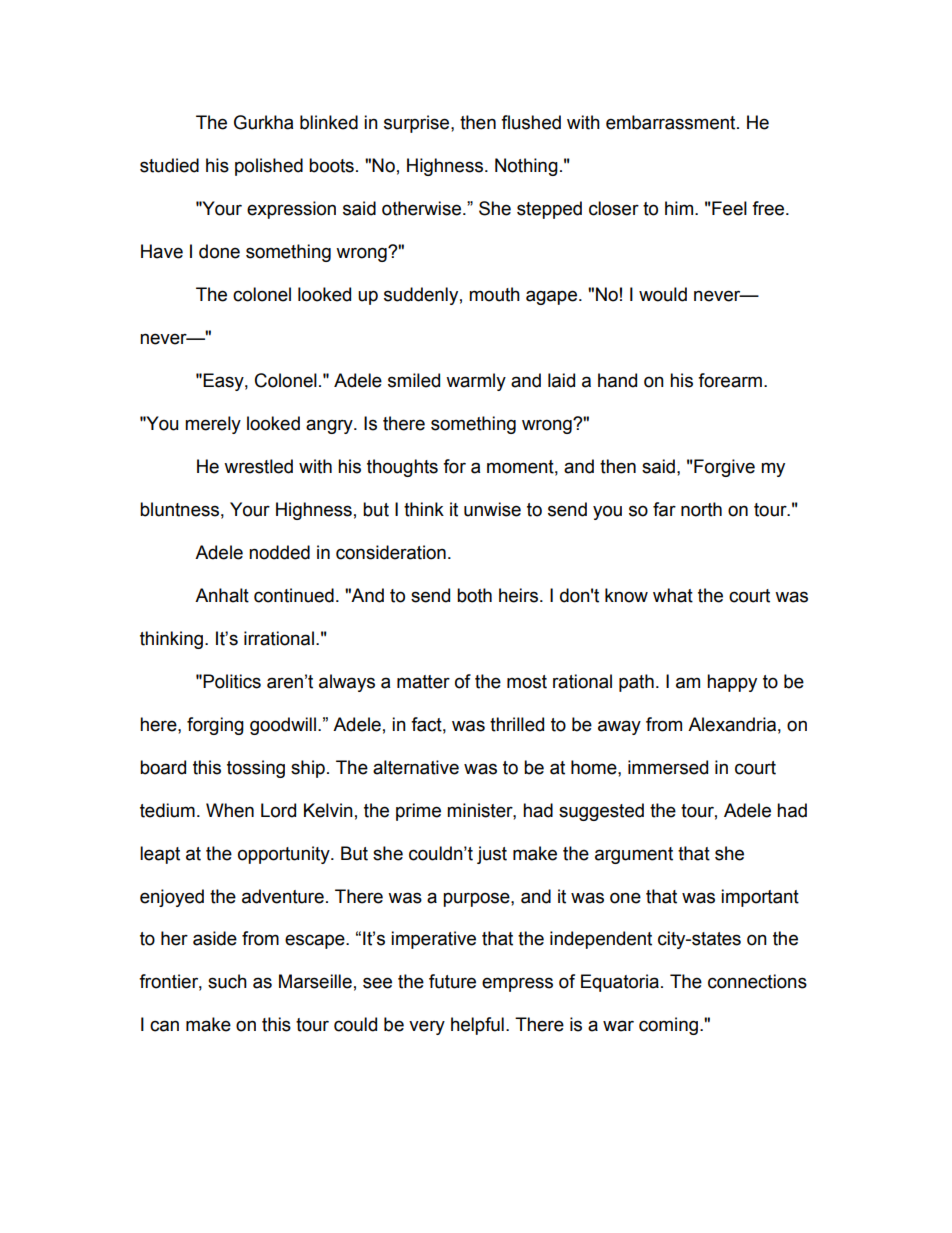 The image size is (952, 1233). What do you see at coordinates (672, 122) in the page?
I see `embarrassment` at bounding box center [672, 122].
